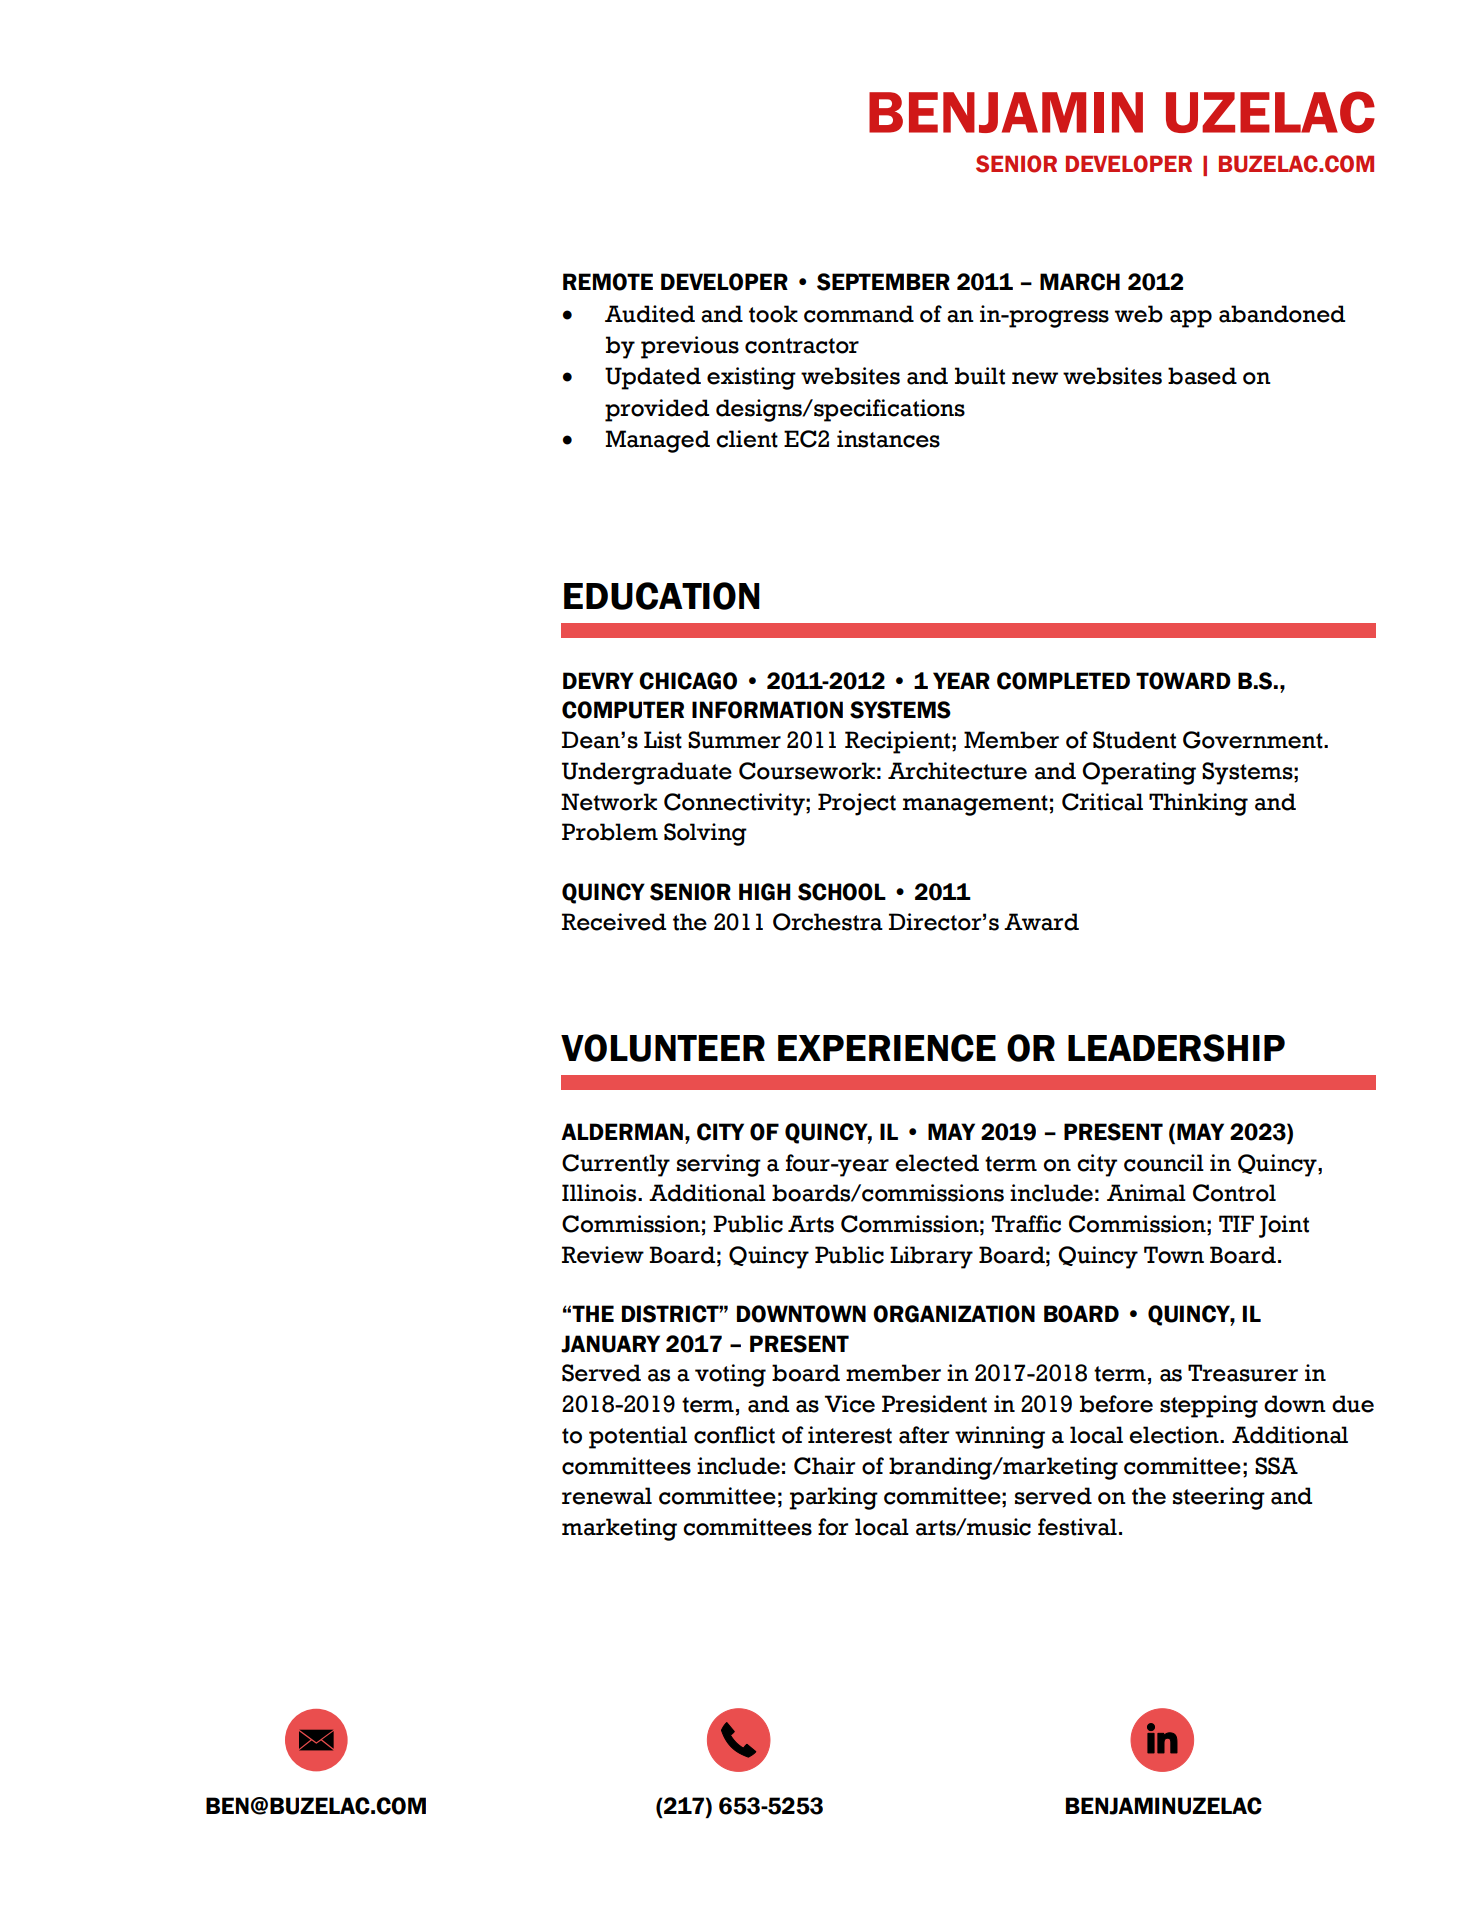 This screenshot has height=1916, width=1480. Describe the element at coordinates (1282, 314) in the screenshot. I see `abandoned` at that location.
